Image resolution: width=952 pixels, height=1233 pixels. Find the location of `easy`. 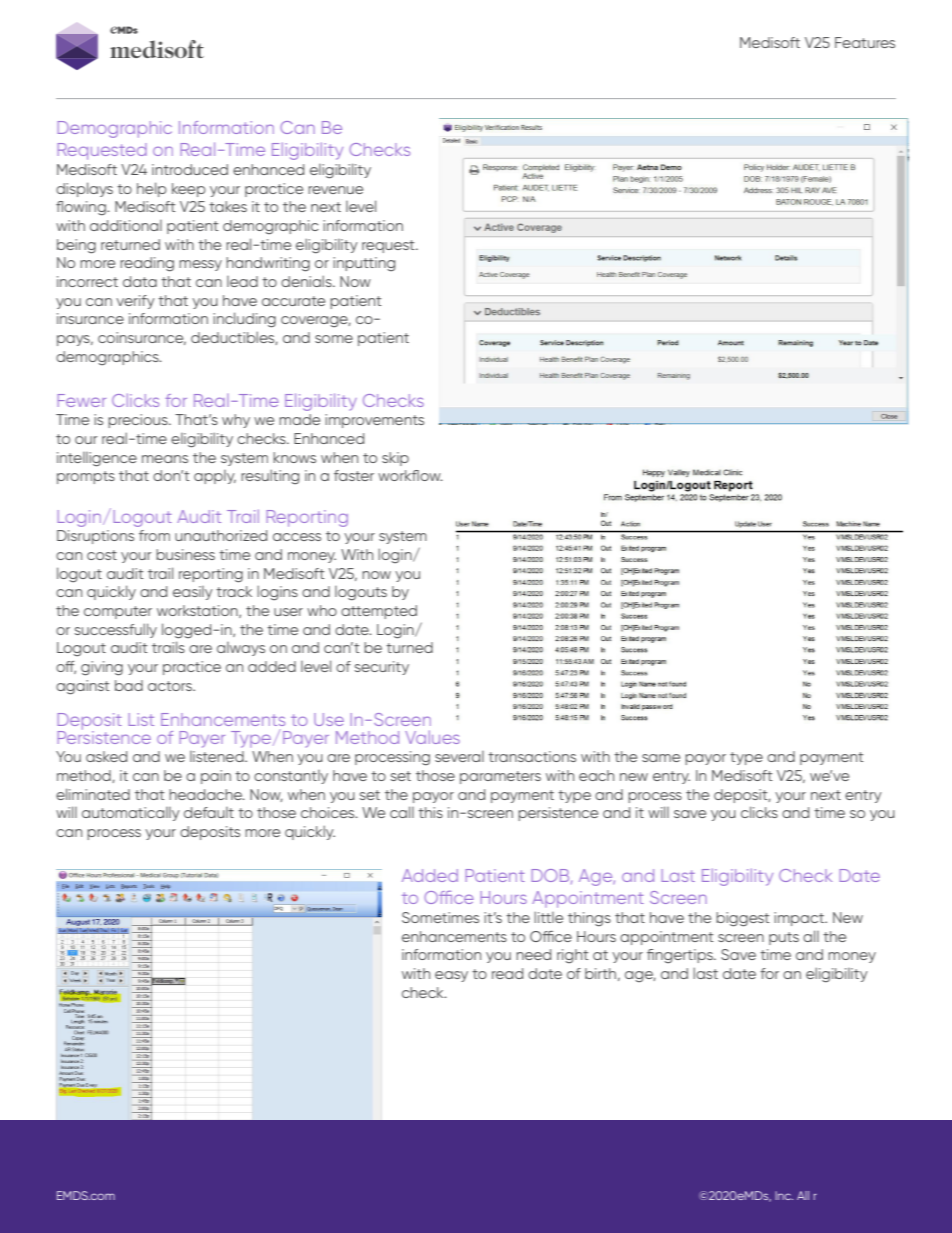

easy is located at coordinates (451, 976).
